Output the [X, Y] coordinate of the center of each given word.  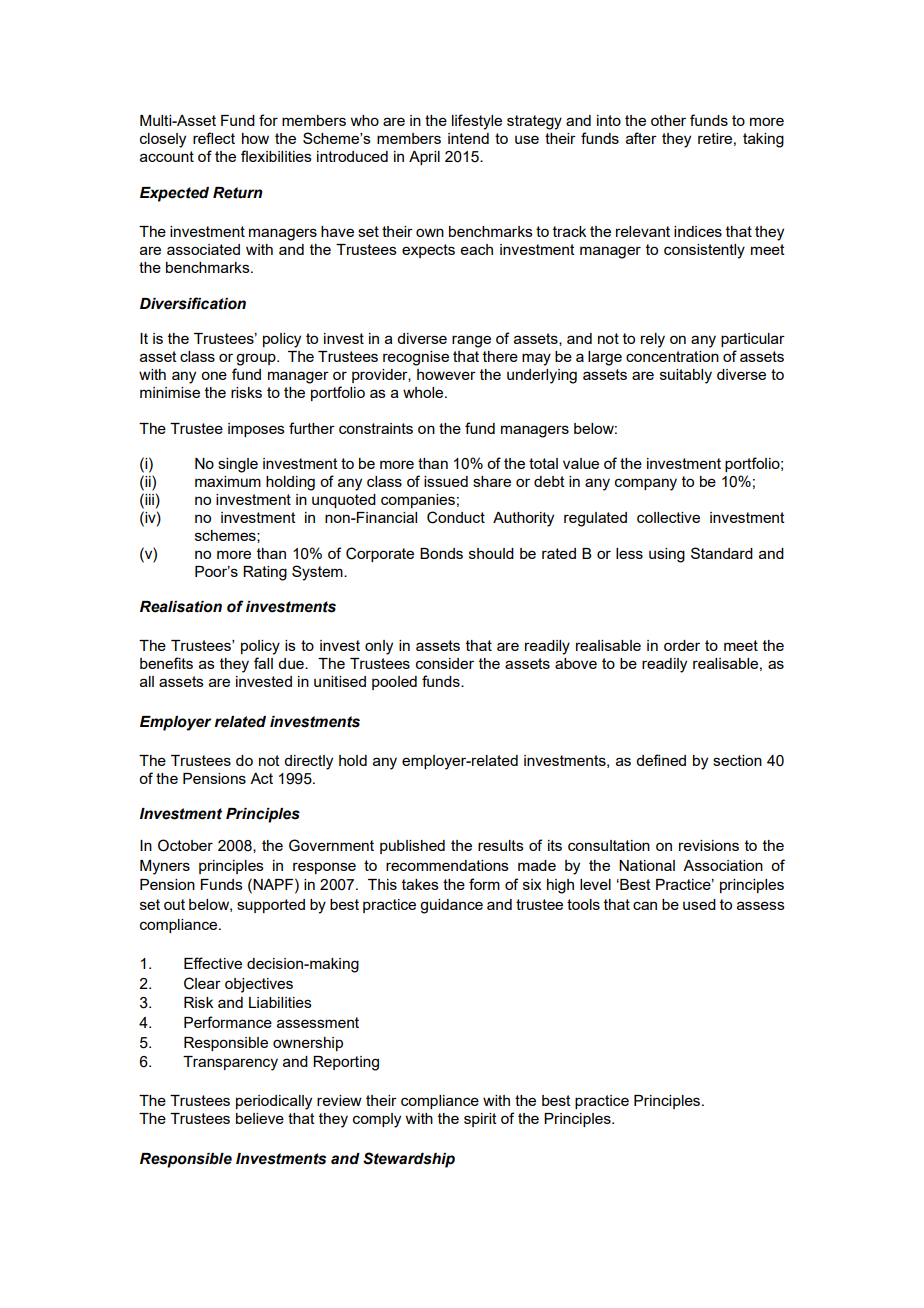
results [501, 845]
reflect [214, 138]
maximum [228, 481]
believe [260, 1118]
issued [446, 481]
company [646, 484]
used [699, 904]
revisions [709, 845]
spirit [480, 1120]
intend [468, 138]
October [185, 845]
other [668, 120]
